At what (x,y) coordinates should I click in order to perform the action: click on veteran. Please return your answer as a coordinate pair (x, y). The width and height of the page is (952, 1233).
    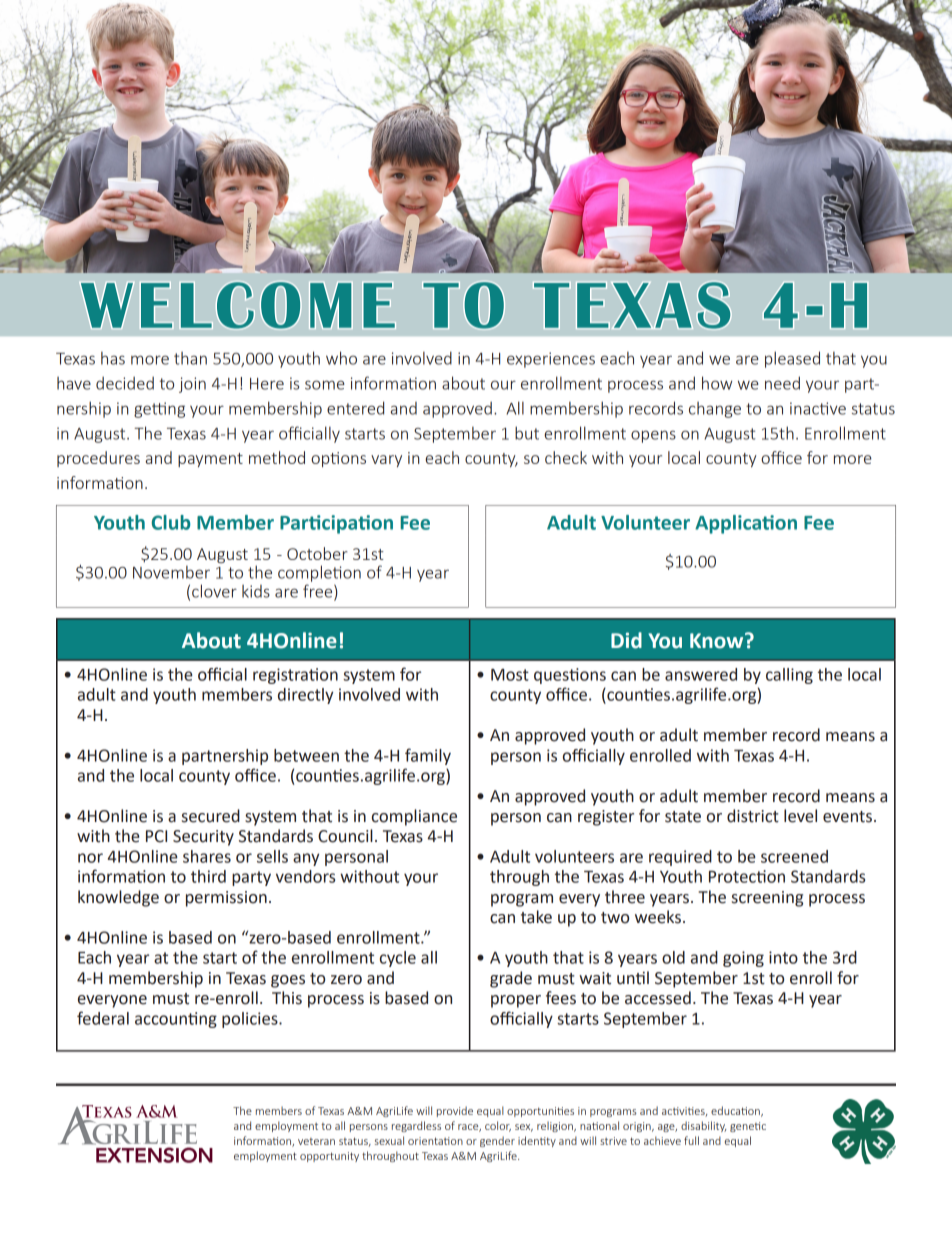
    Looking at the image, I should click on (316, 1141).
